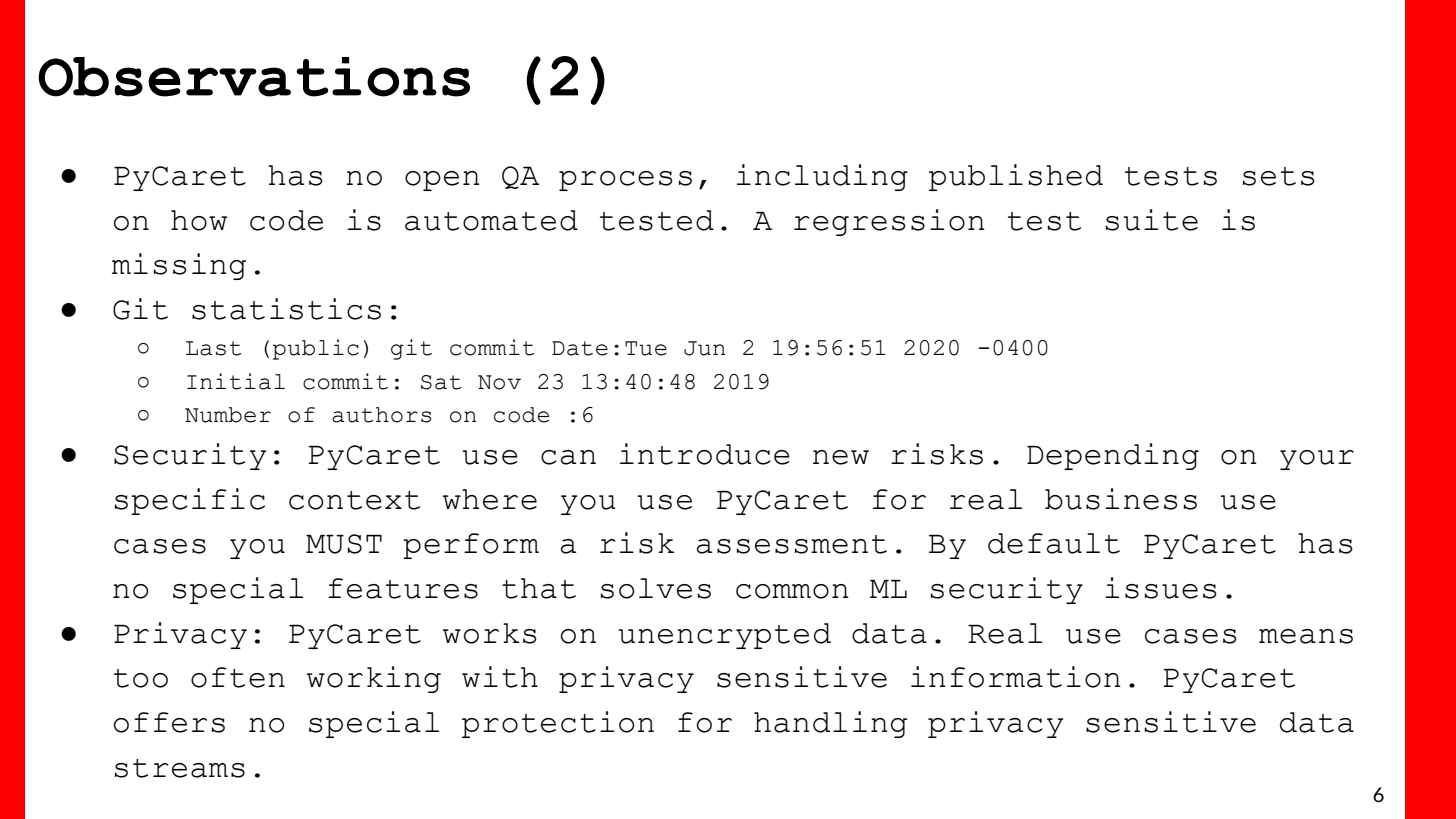 Image resolution: width=1456 pixels, height=819 pixels. Describe the element at coordinates (228, 415) in the screenshot. I see `Number` at that location.
